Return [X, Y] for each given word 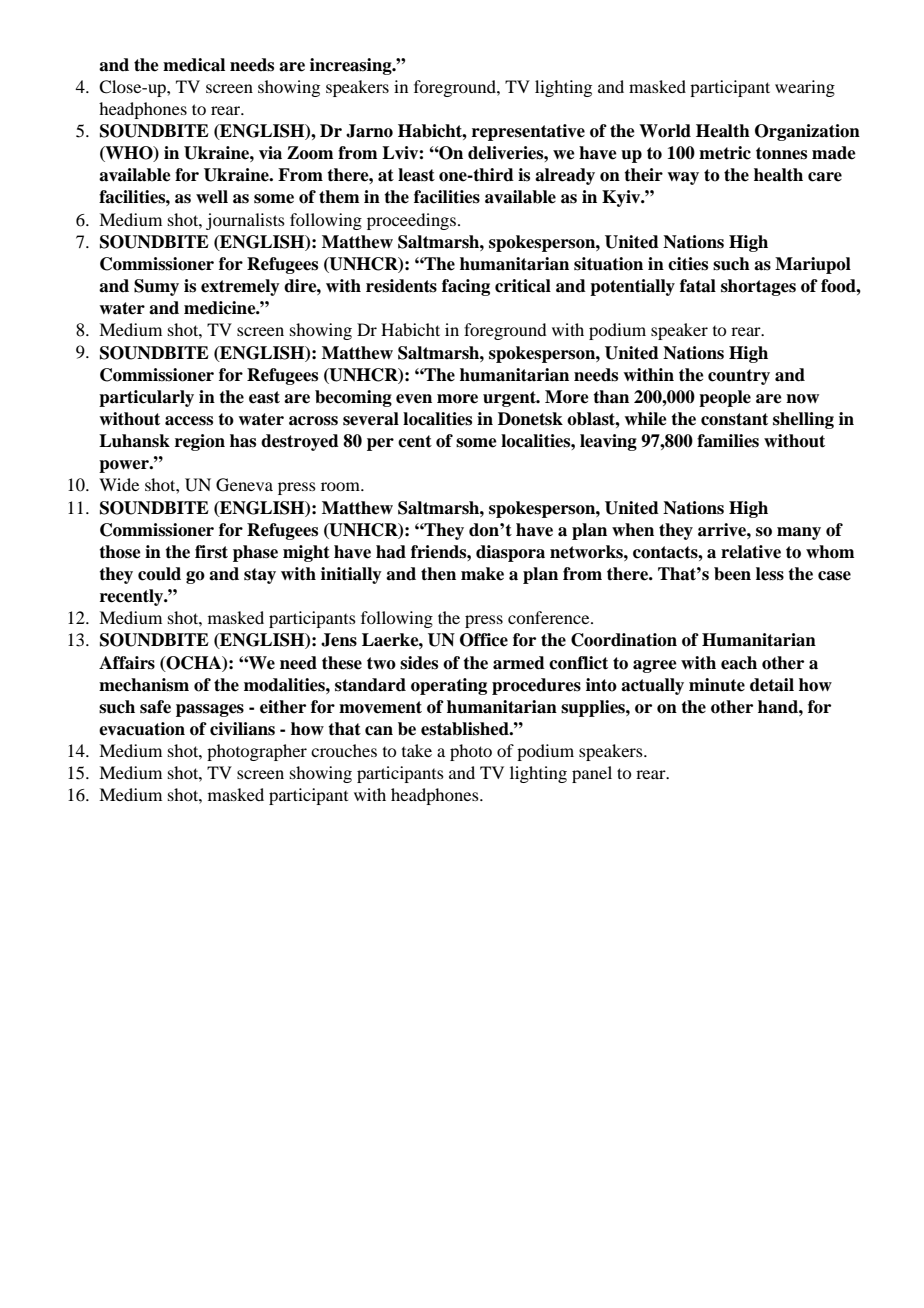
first [211, 552]
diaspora [510, 553]
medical [194, 65]
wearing [805, 88]
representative [528, 132]
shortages [758, 287]
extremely [240, 287]
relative [751, 552]
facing [466, 287]
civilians [242, 729]
